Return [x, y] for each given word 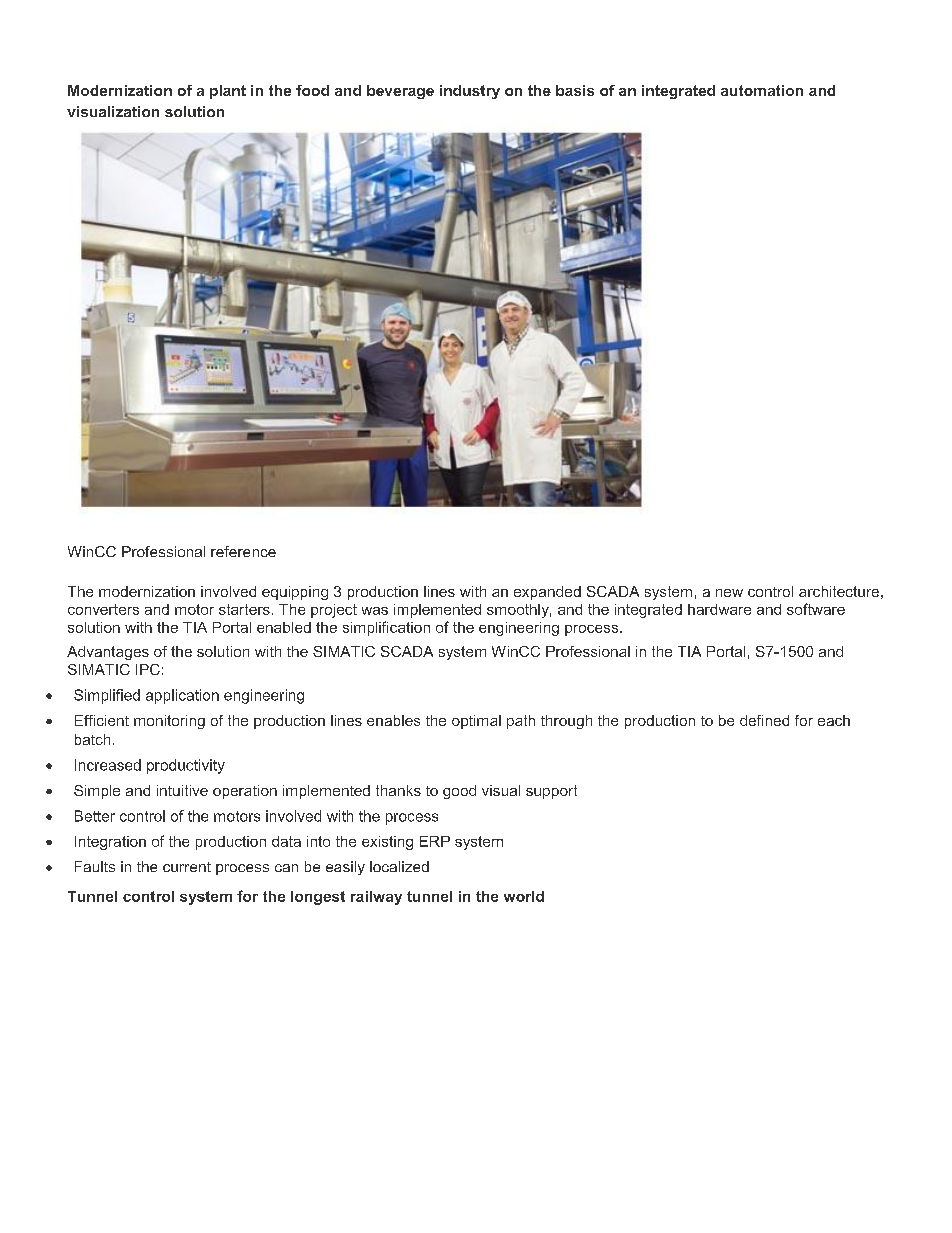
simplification [386, 628]
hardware [719, 609]
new [729, 593]
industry [470, 92]
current [187, 867]
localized [399, 866]
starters [244, 609]
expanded [547, 593]
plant [228, 92]
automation [762, 90]
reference [243, 551]
